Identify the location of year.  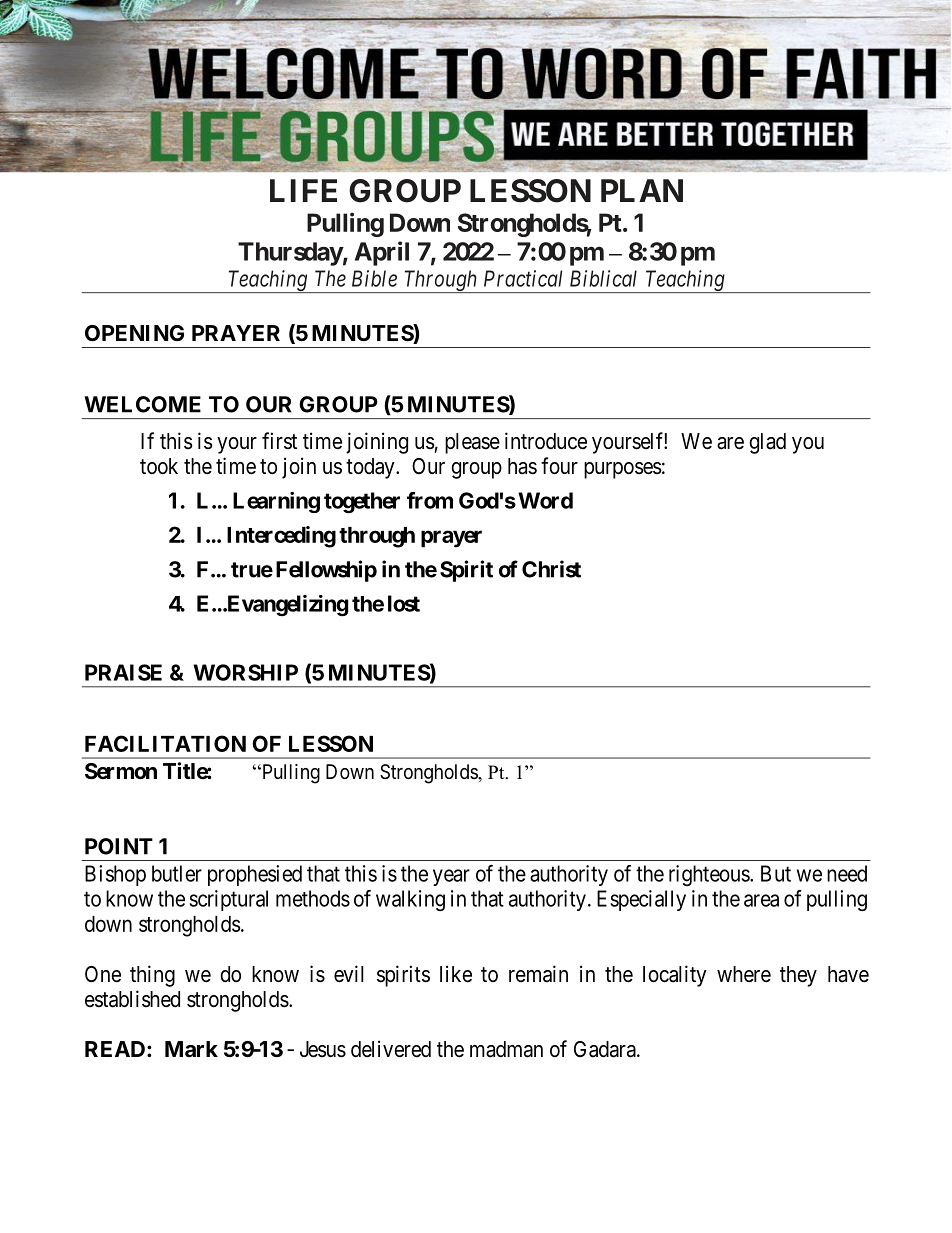
(451, 877).
